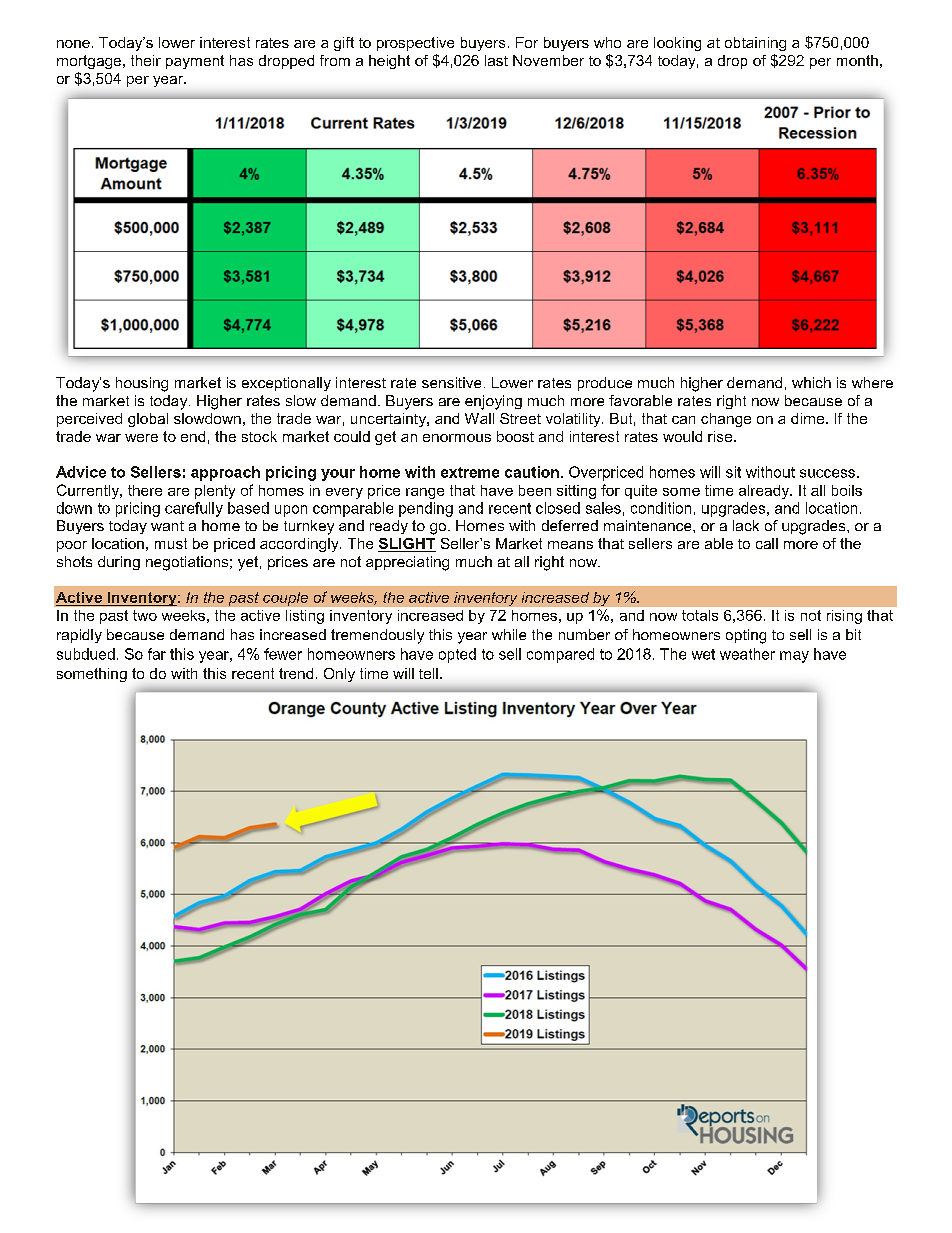  Describe the element at coordinates (157, 654) in the screenshot. I see `far` at that location.
